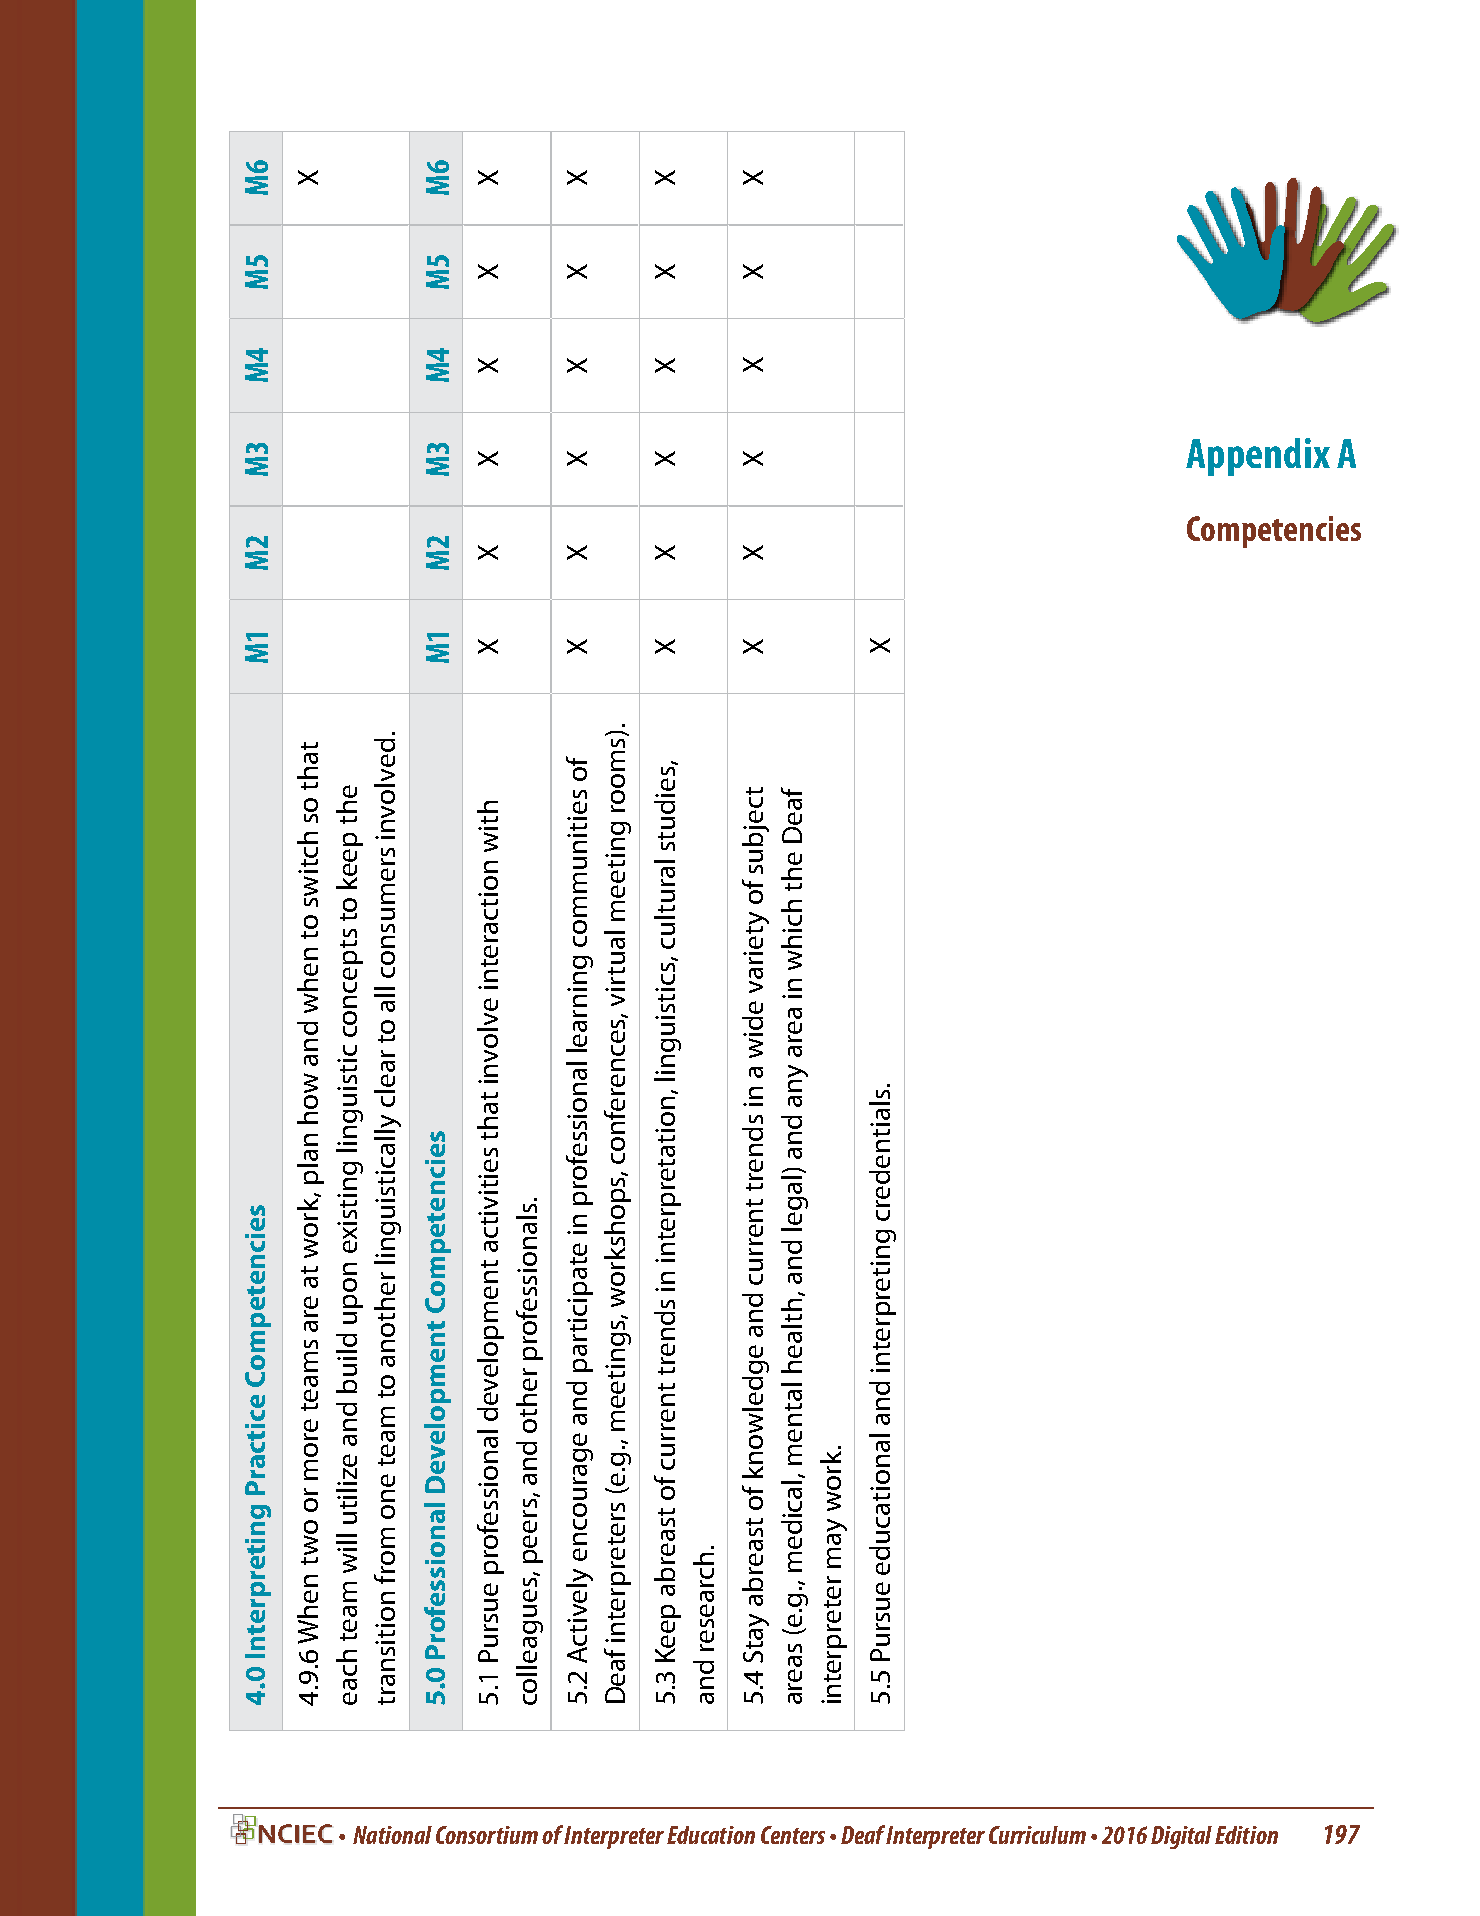  Describe the element at coordinates (1258, 457) in the screenshot. I see `Appendix` at that location.
